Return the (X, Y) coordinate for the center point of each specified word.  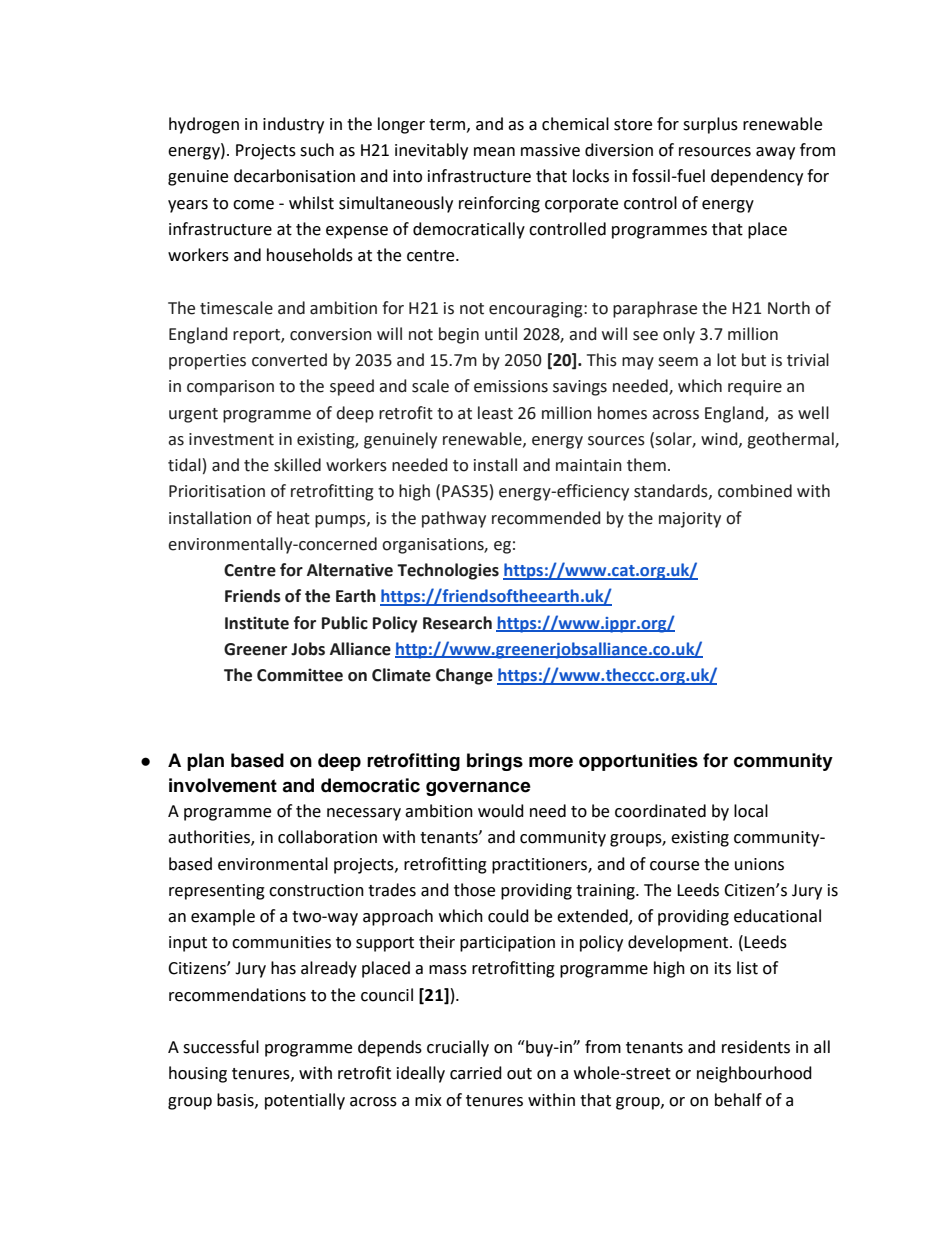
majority (690, 520)
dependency (757, 177)
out (519, 1074)
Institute (257, 623)
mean (494, 152)
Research (457, 623)
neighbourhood (754, 1074)
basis (236, 1100)
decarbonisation (294, 176)
